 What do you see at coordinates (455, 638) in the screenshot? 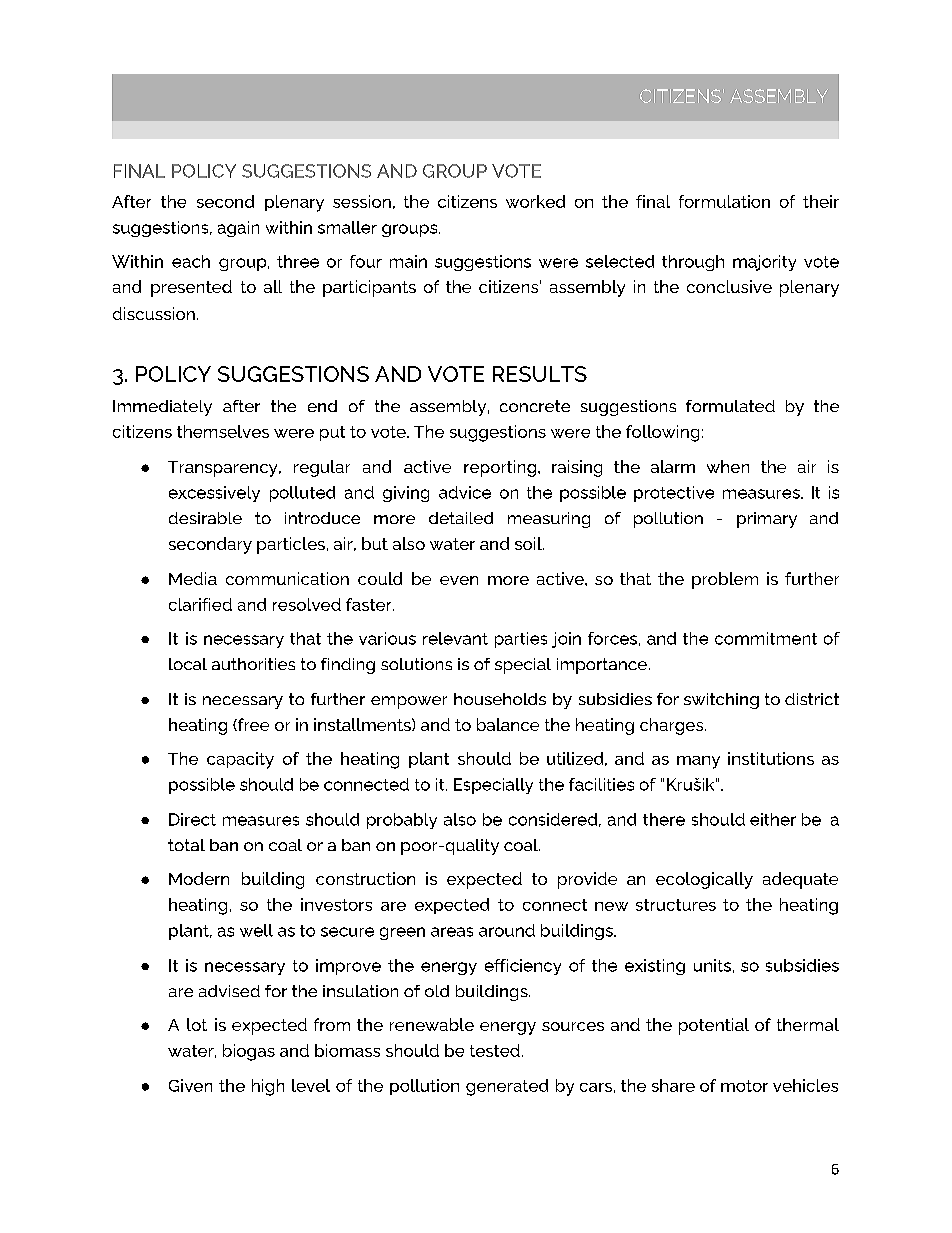
I see `relevant` at bounding box center [455, 638].
